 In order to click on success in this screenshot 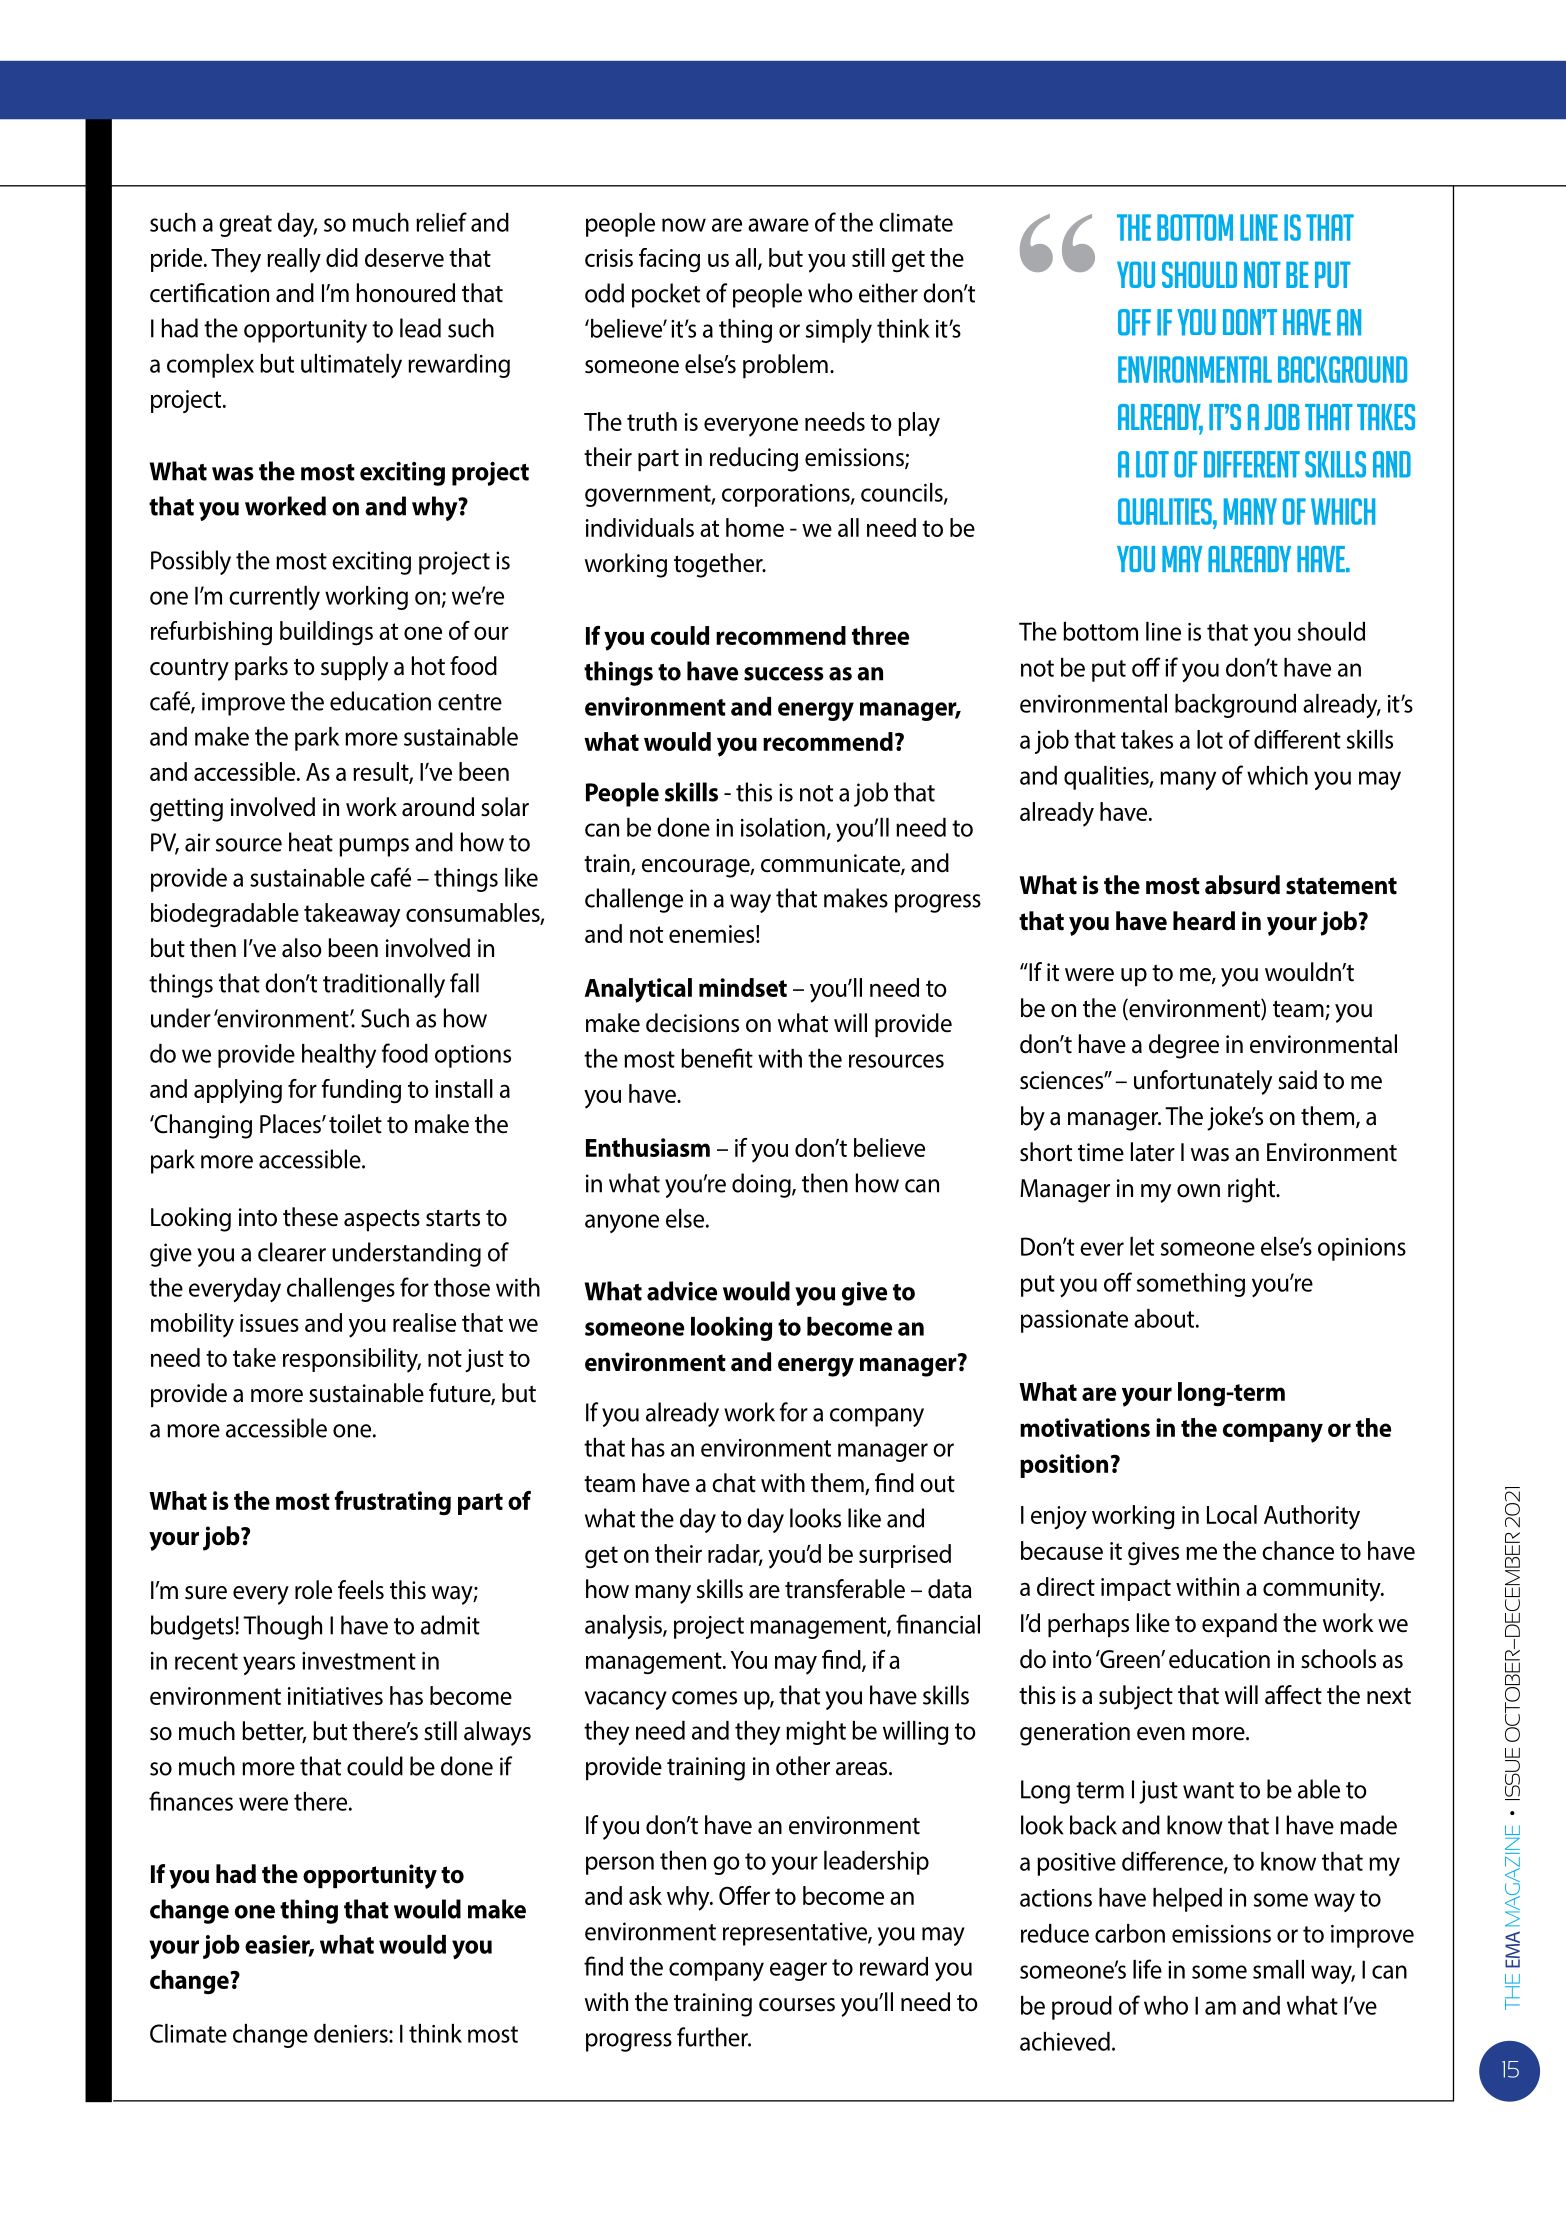, I will do `click(784, 674)`.
